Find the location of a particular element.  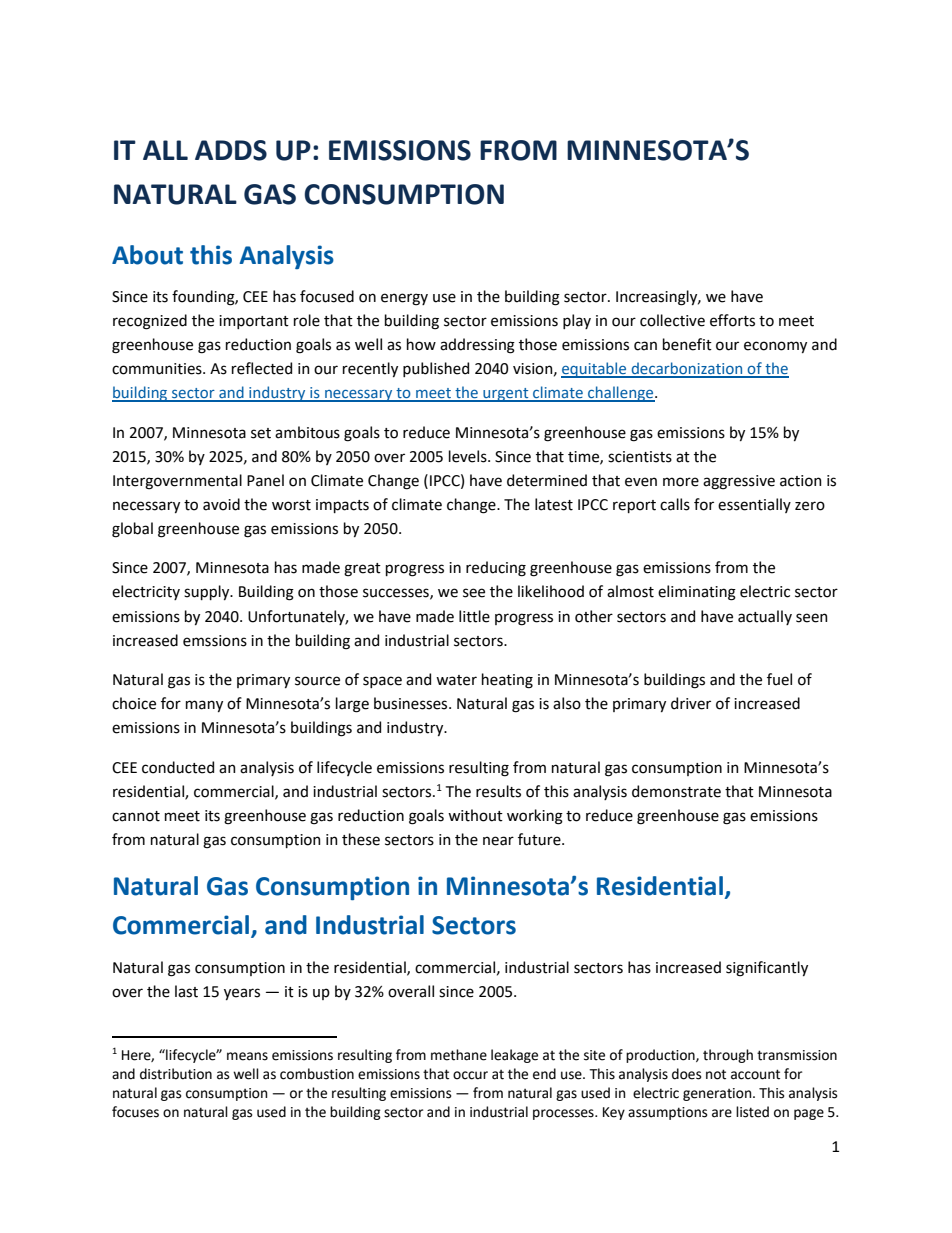

energy is located at coordinates (404, 299).
